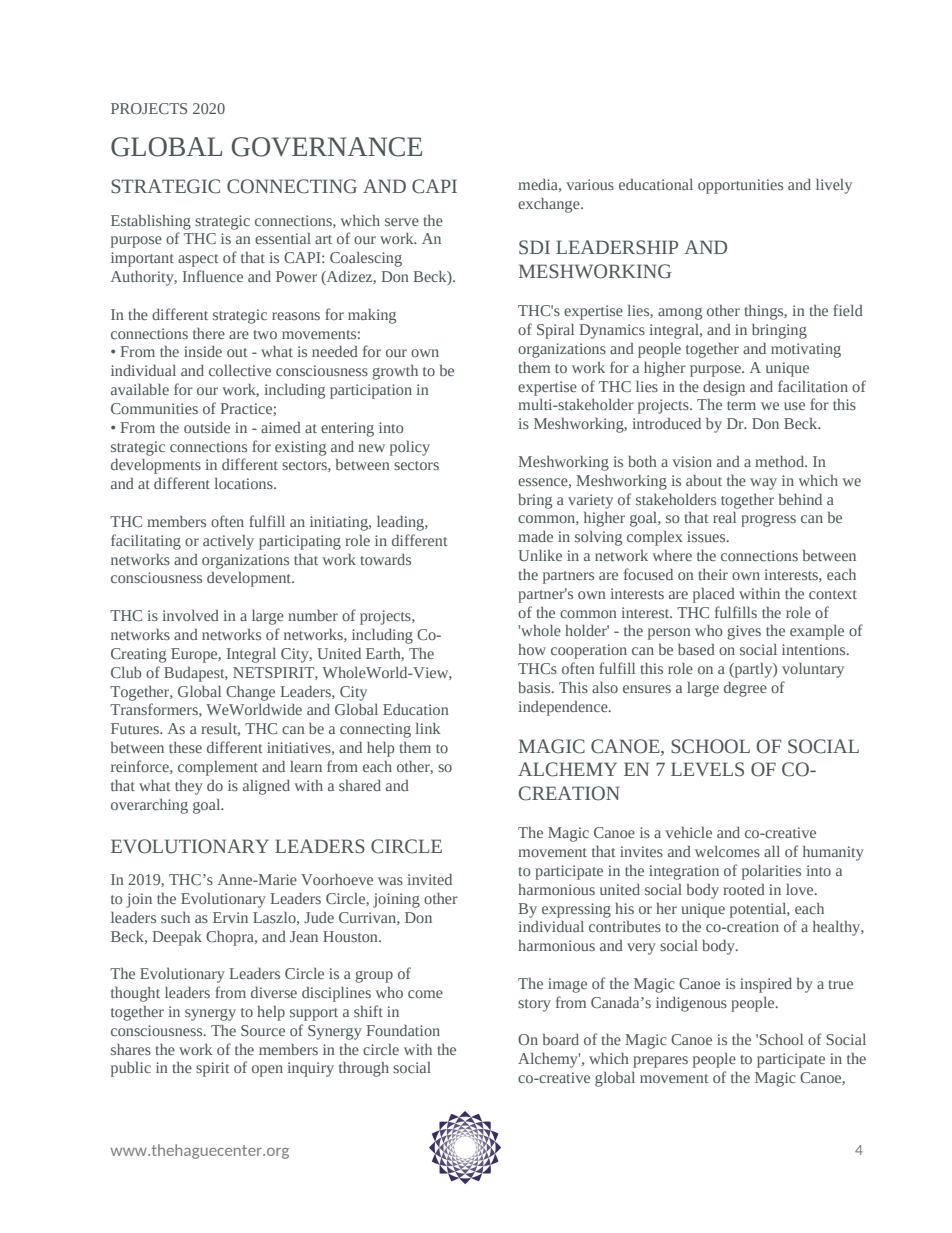 This screenshot has width=952, height=1233. Describe the element at coordinates (532, 649) in the screenshot. I see `how` at that location.
